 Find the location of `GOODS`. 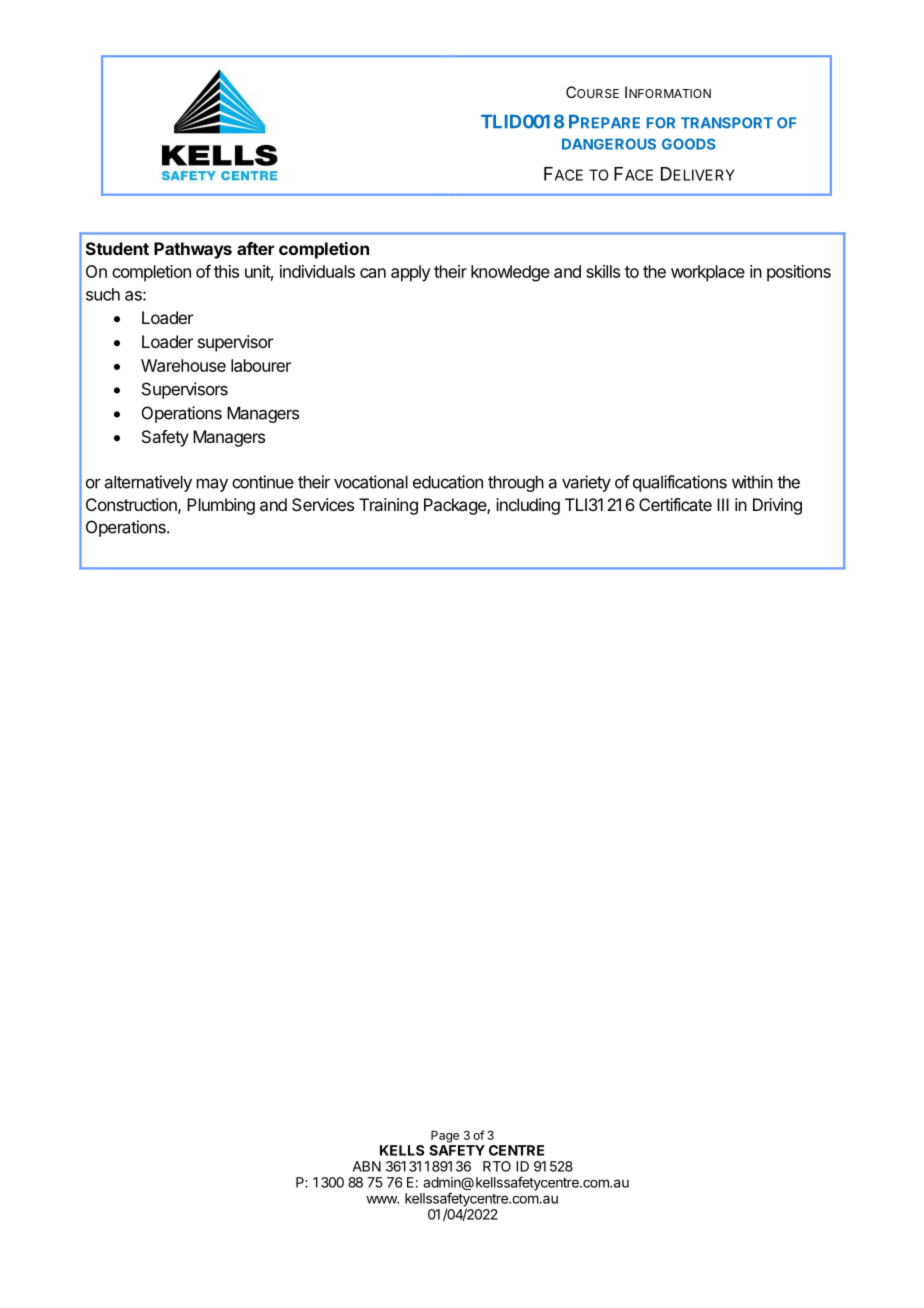

GOODS is located at coordinates (689, 144).
